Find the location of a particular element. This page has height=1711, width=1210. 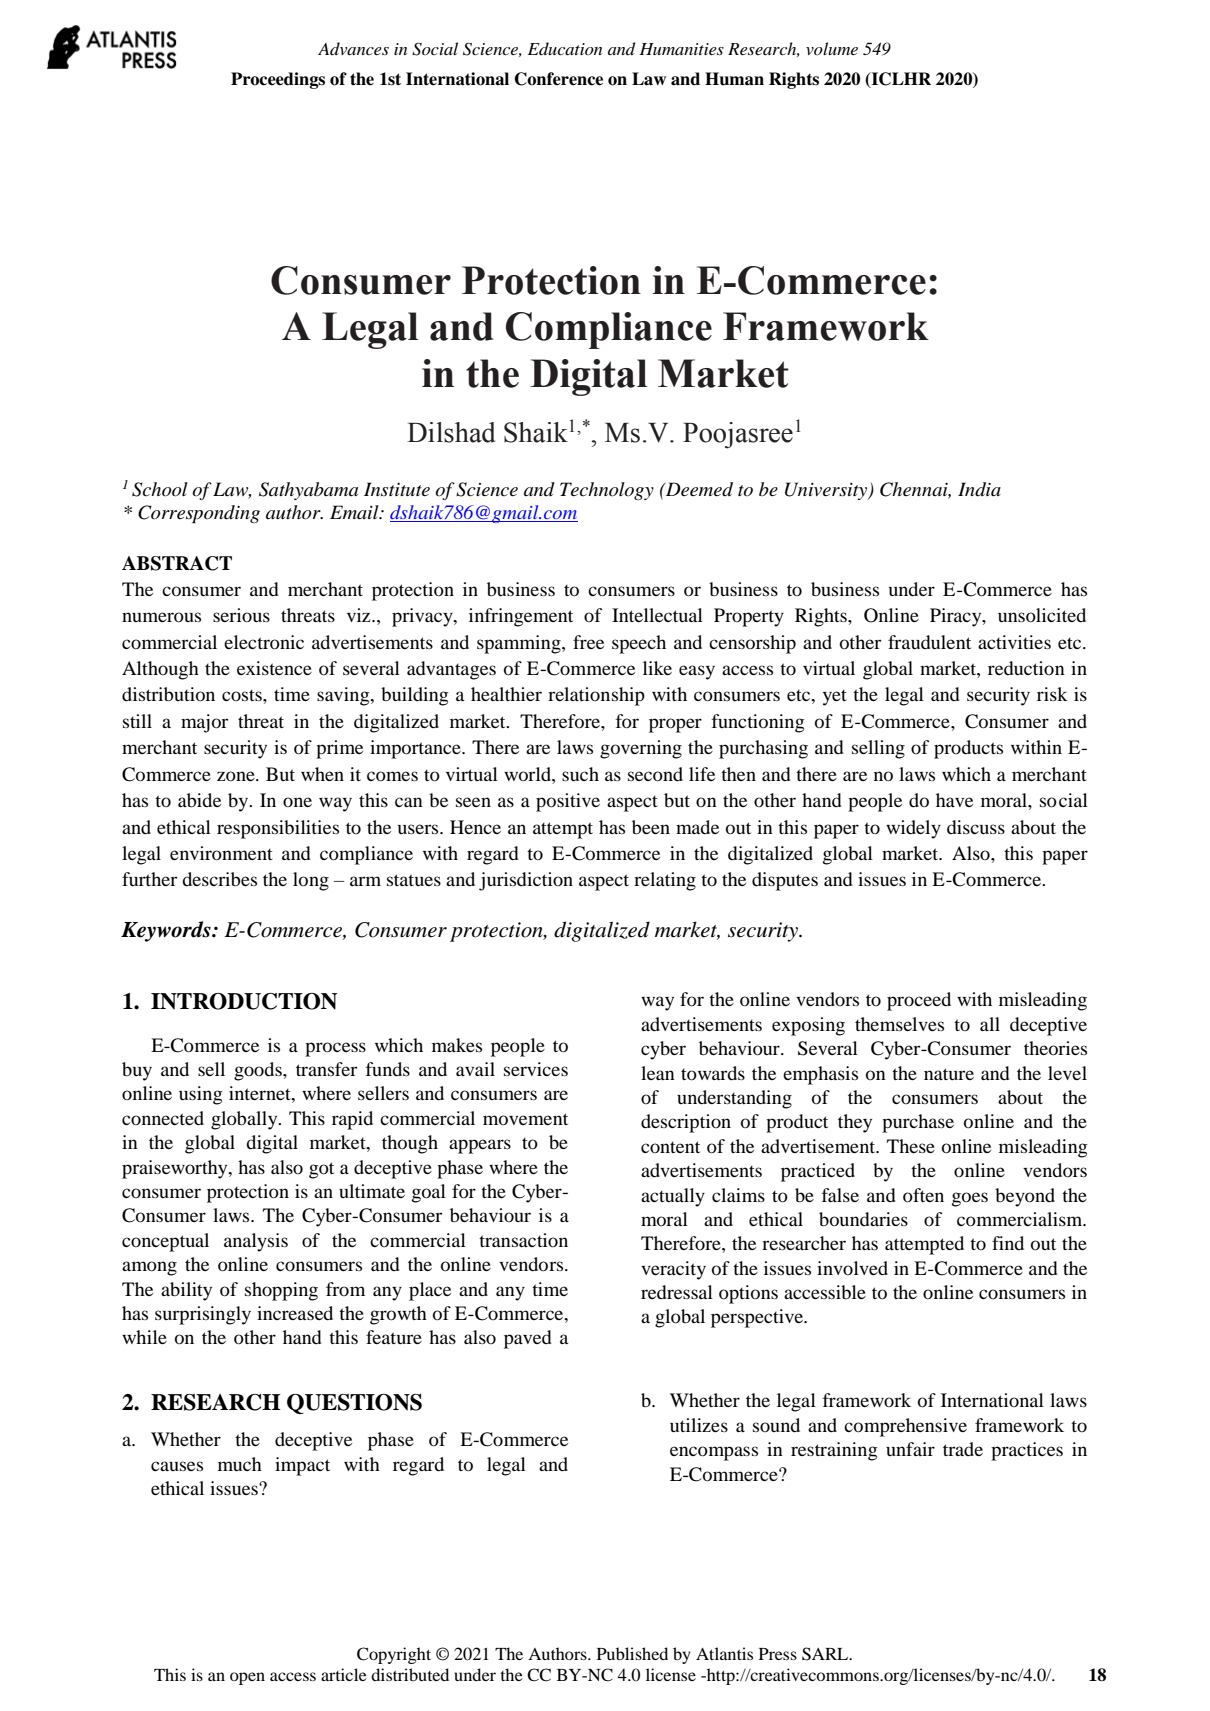

paved is located at coordinates (528, 1339).
